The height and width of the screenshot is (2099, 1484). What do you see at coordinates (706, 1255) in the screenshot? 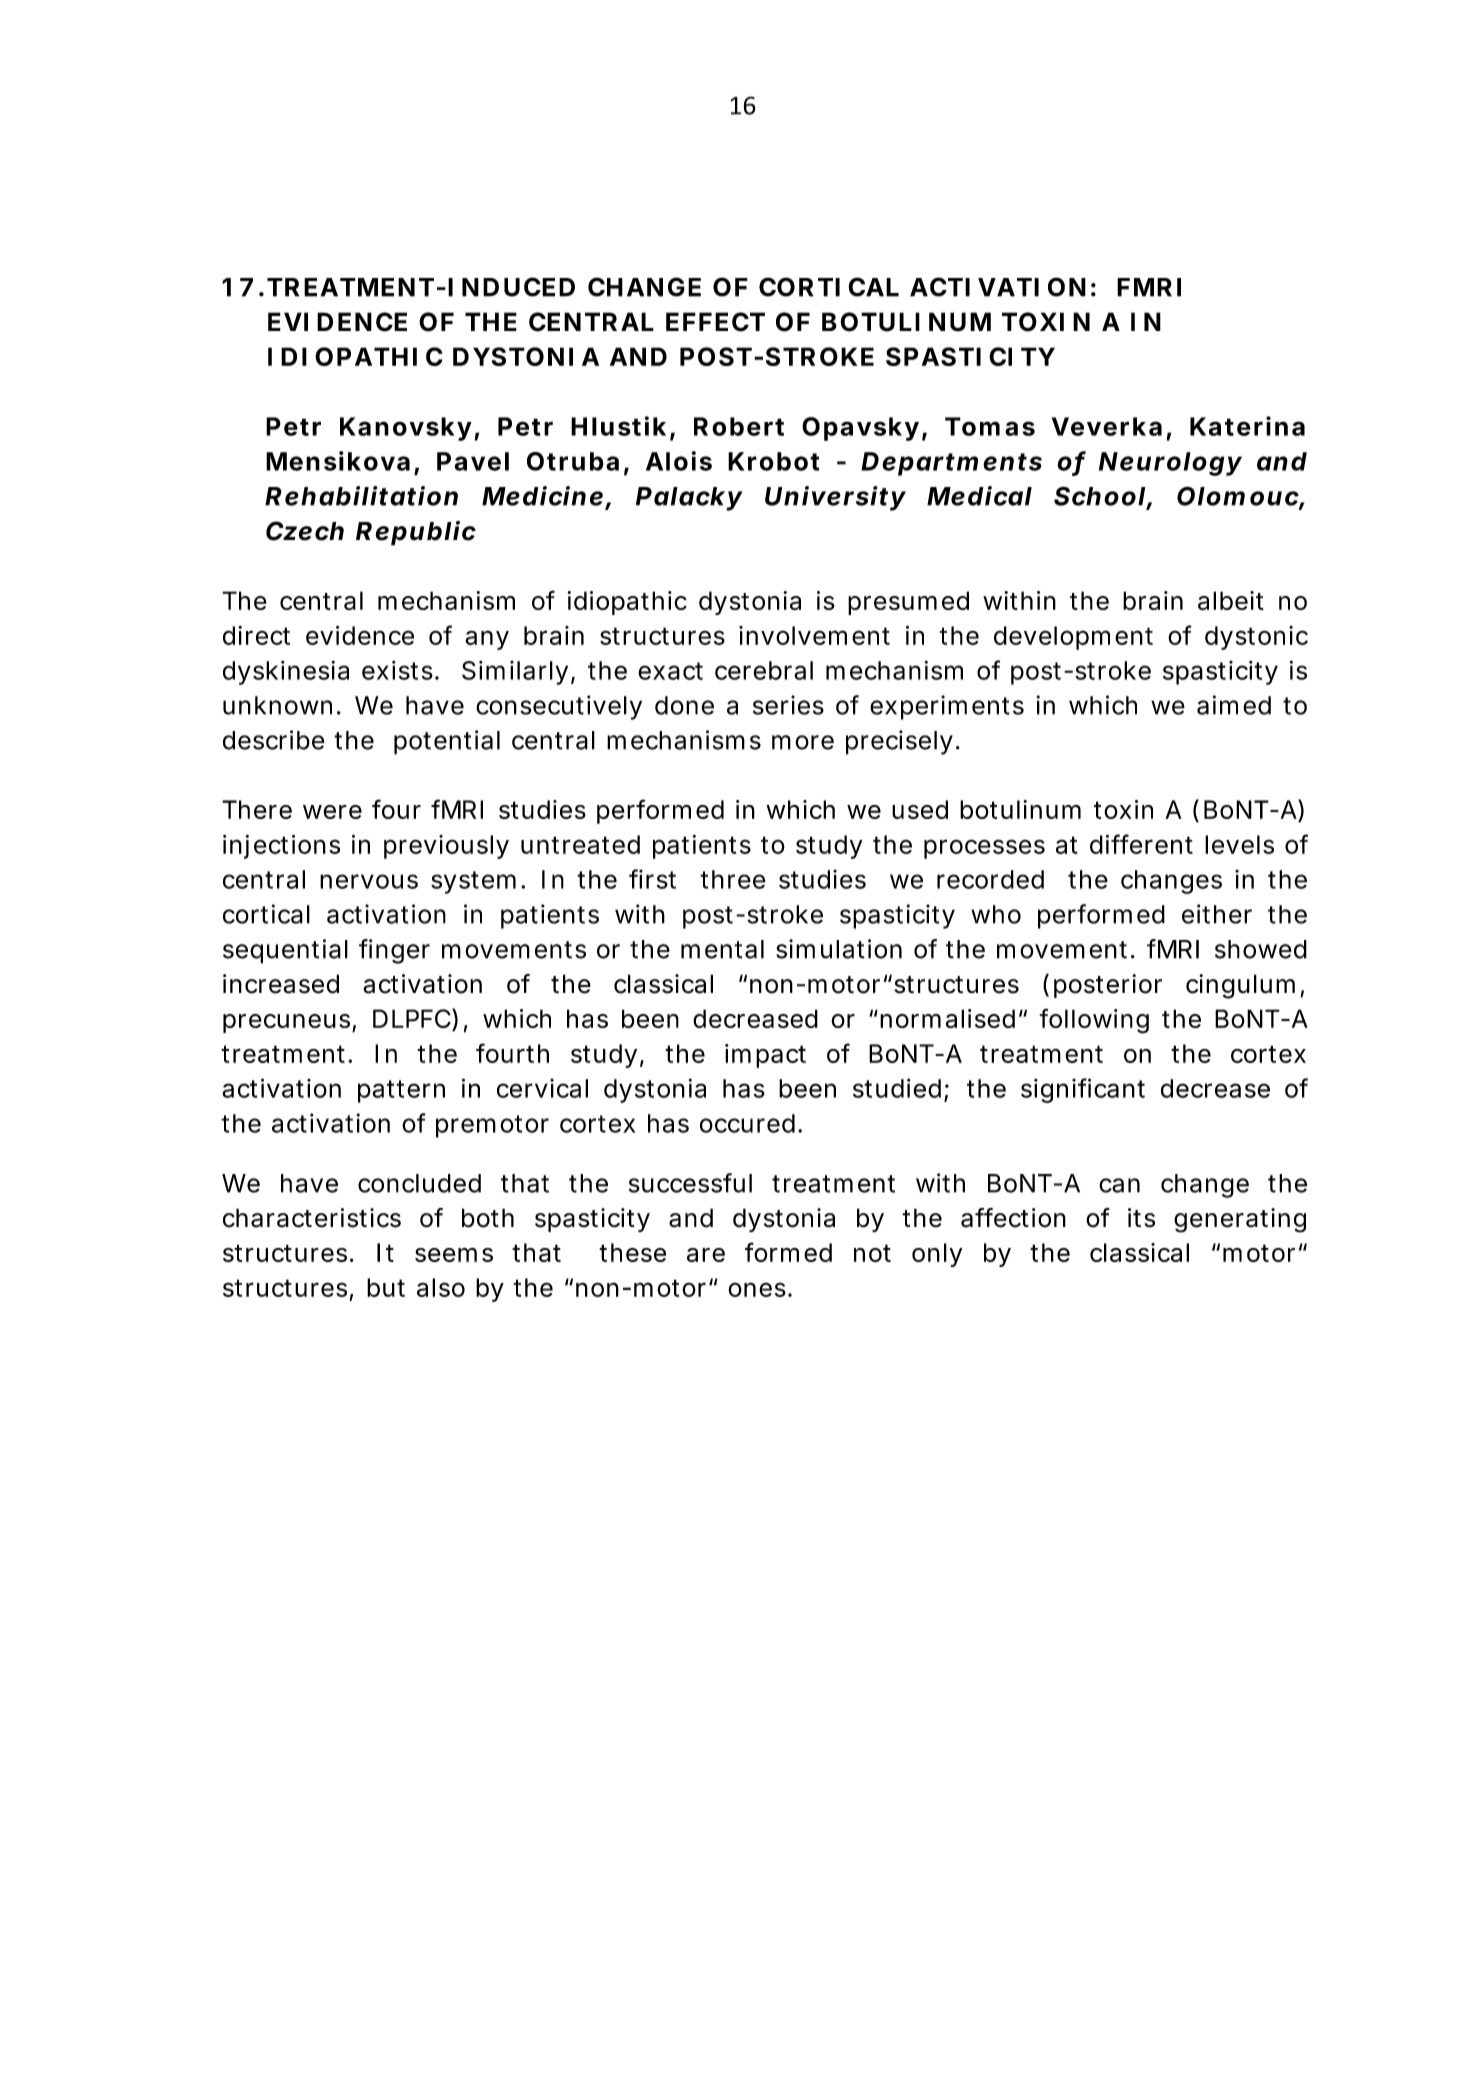
I see `are` at bounding box center [706, 1255].
